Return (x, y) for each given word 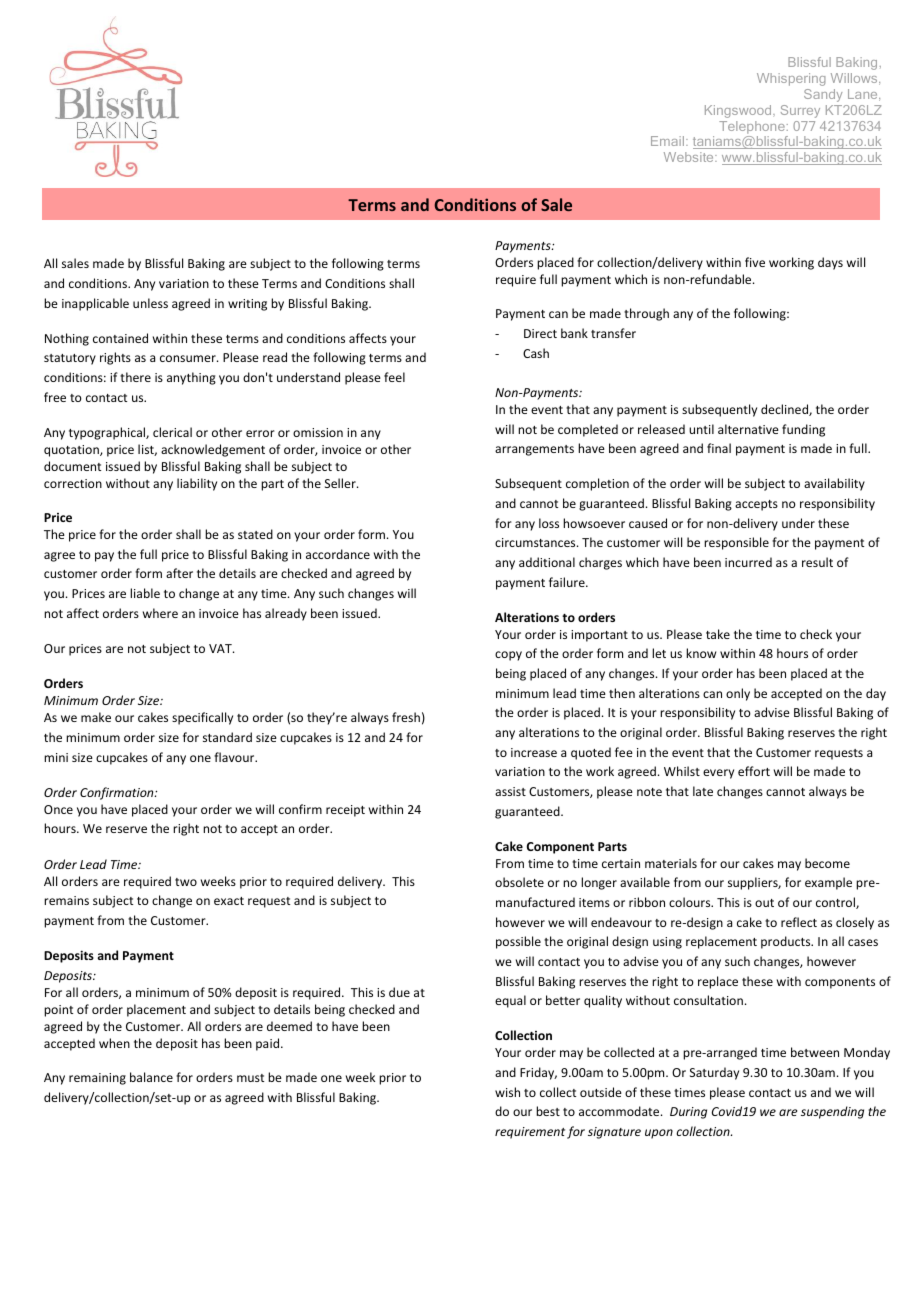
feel (394, 377)
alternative (748, 429)
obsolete (519, 882)
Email (669, 141)
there (135, 377)
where (160, 613)
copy (508, 656)
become (827, 863)
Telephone (752, 127)
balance (151, 1077)
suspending (832, 1112)
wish (507, 1092)
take (718, 634)
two (186, 882)
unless (150, 303)
